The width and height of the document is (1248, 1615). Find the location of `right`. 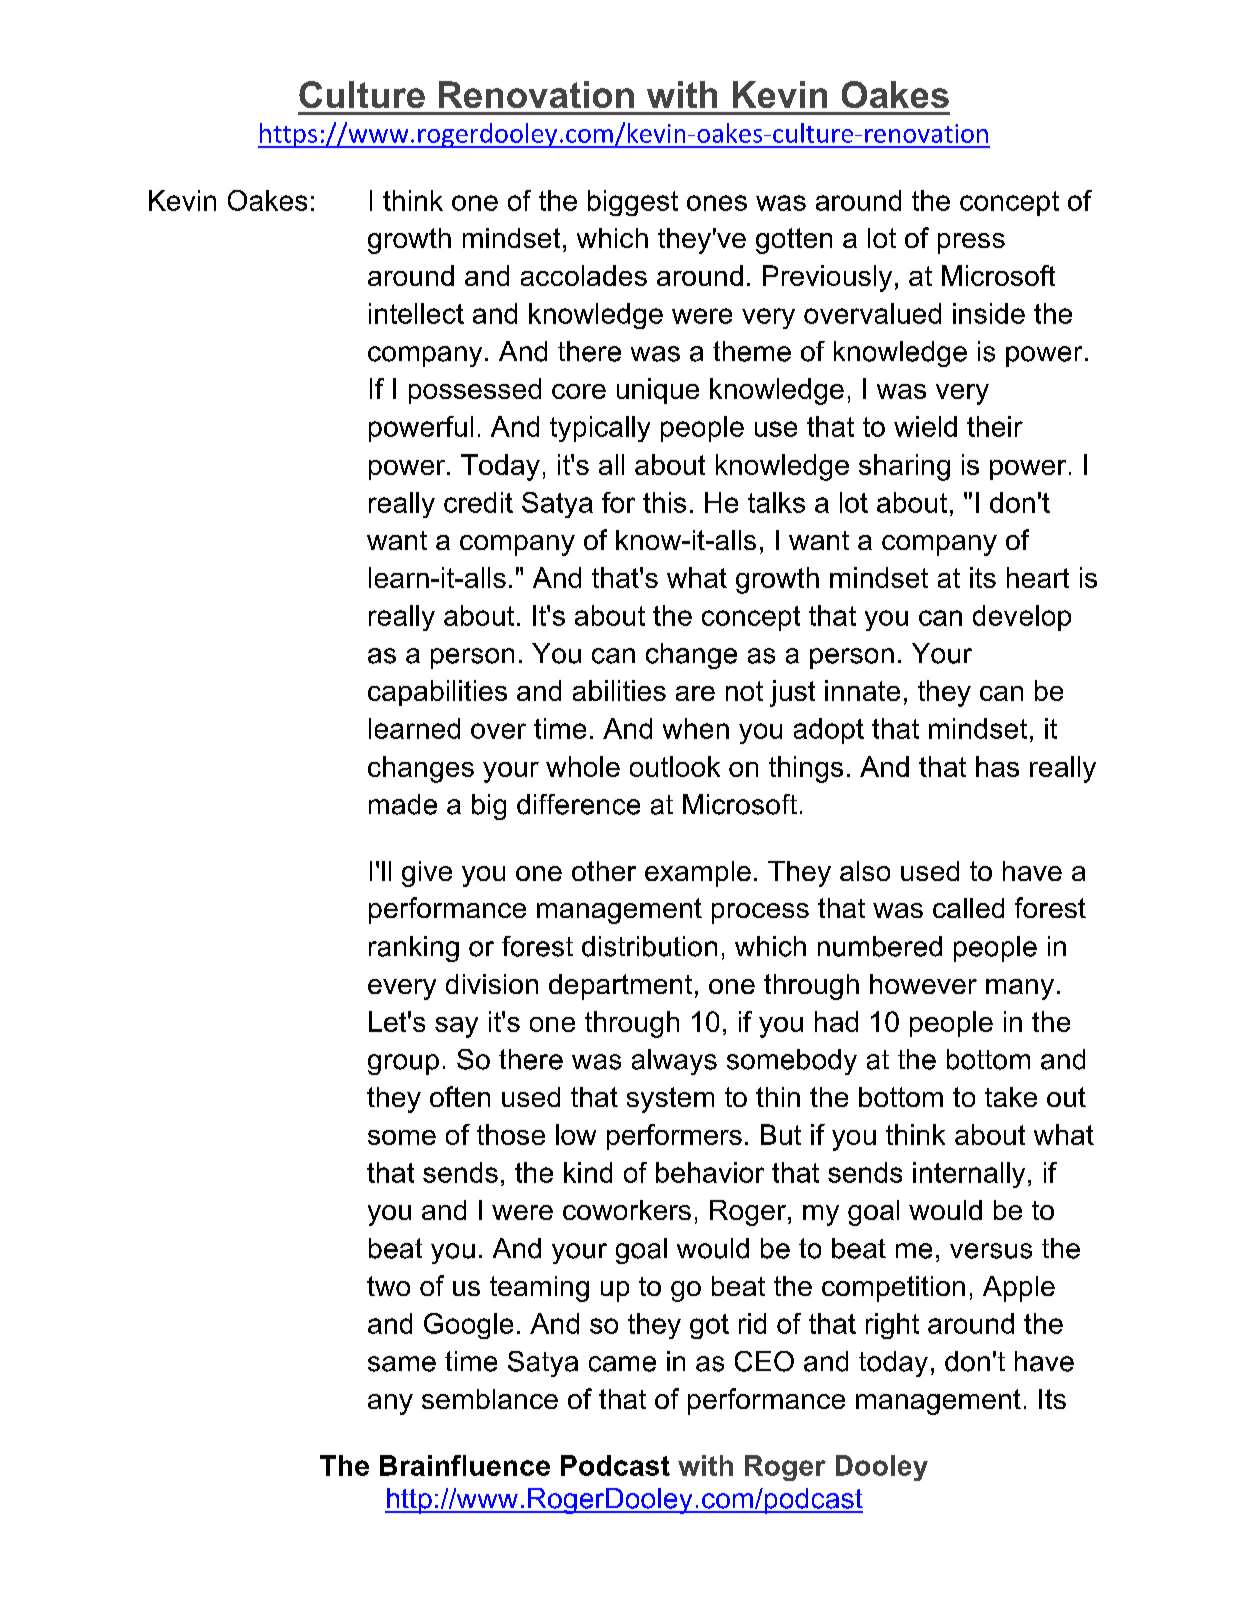

right is located at coordinates (892, 1326).
